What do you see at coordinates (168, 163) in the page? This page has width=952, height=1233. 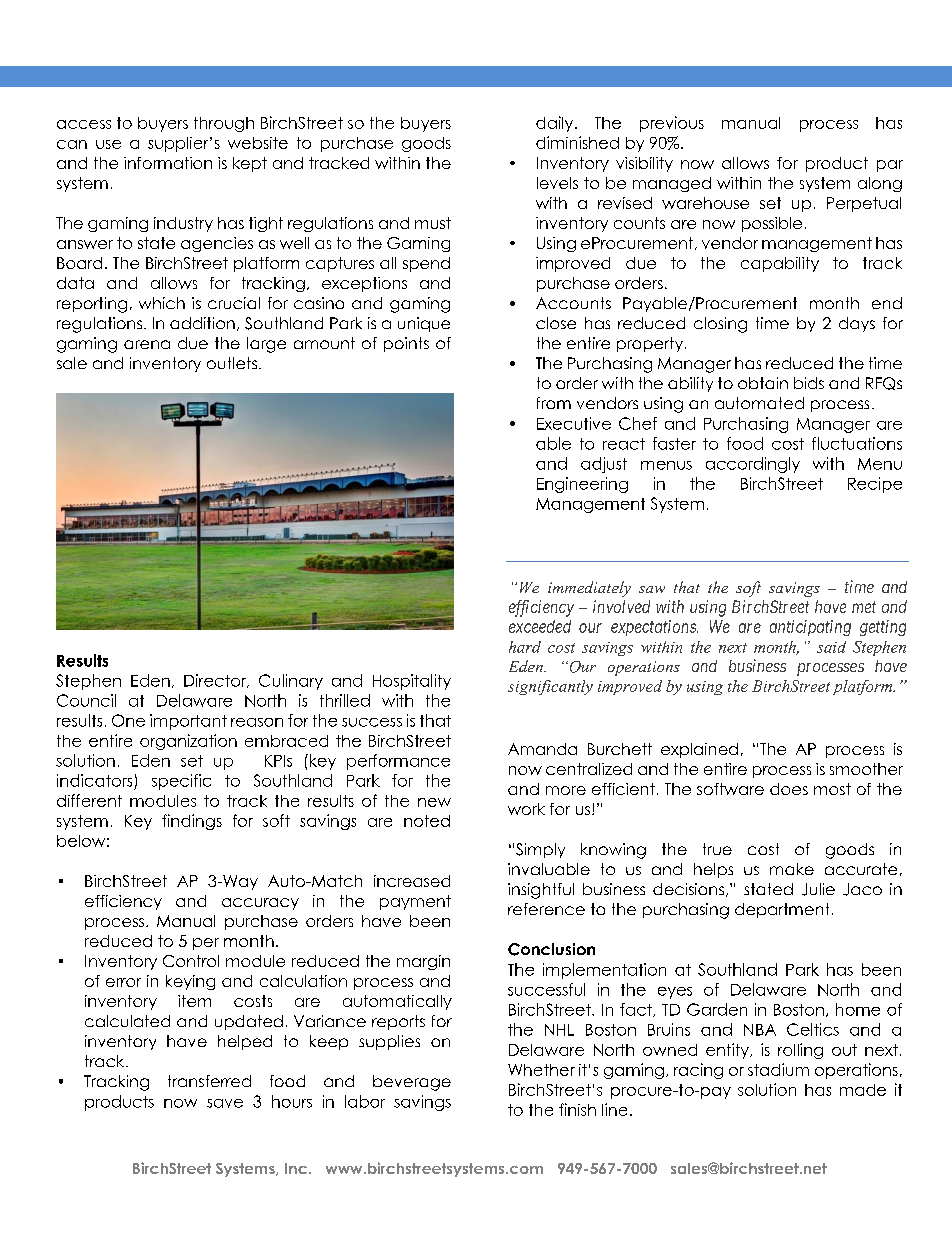 I see `information` at bounding box center [168, 163].
